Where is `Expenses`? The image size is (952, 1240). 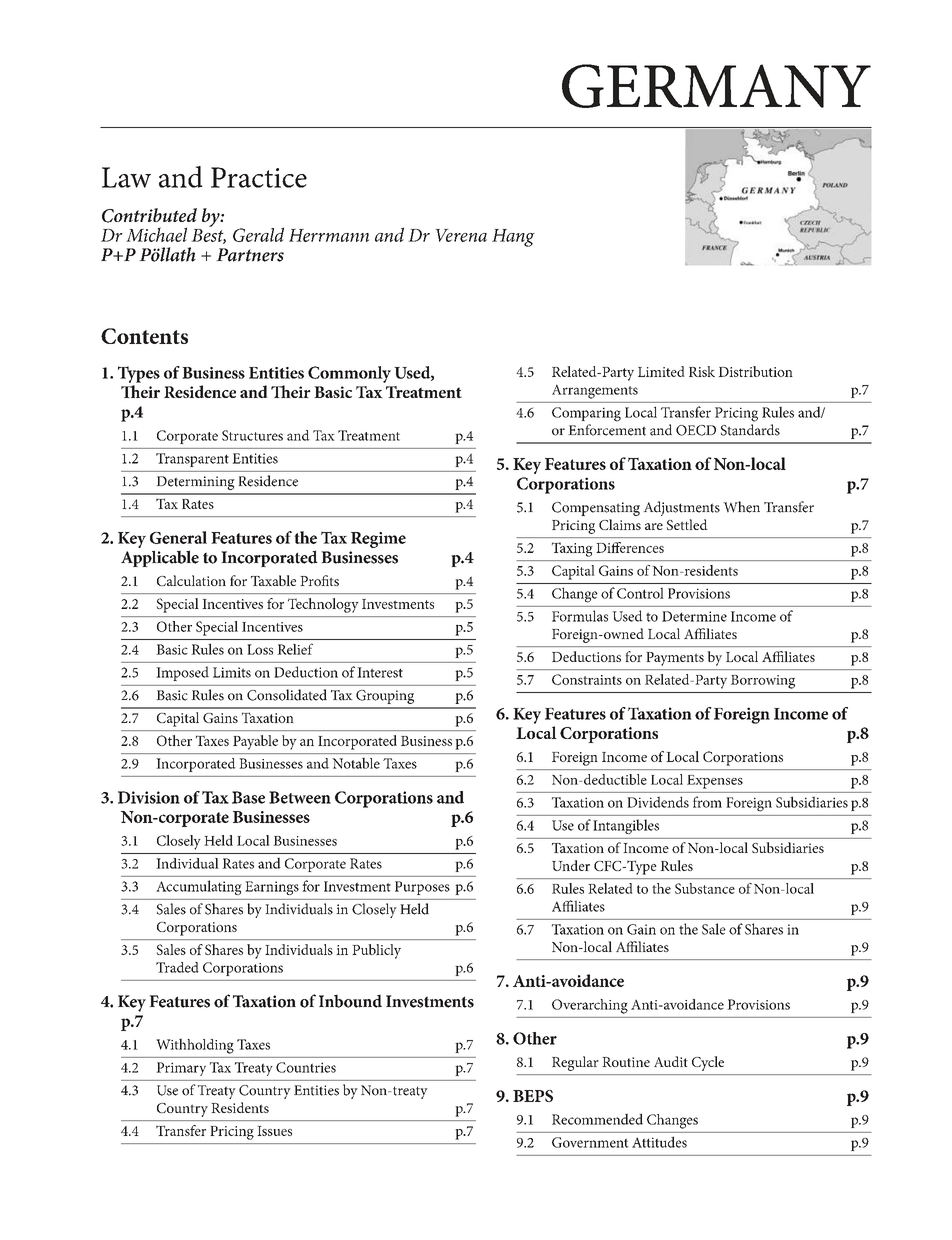
Expenses is located at coordinates (715, 782).
